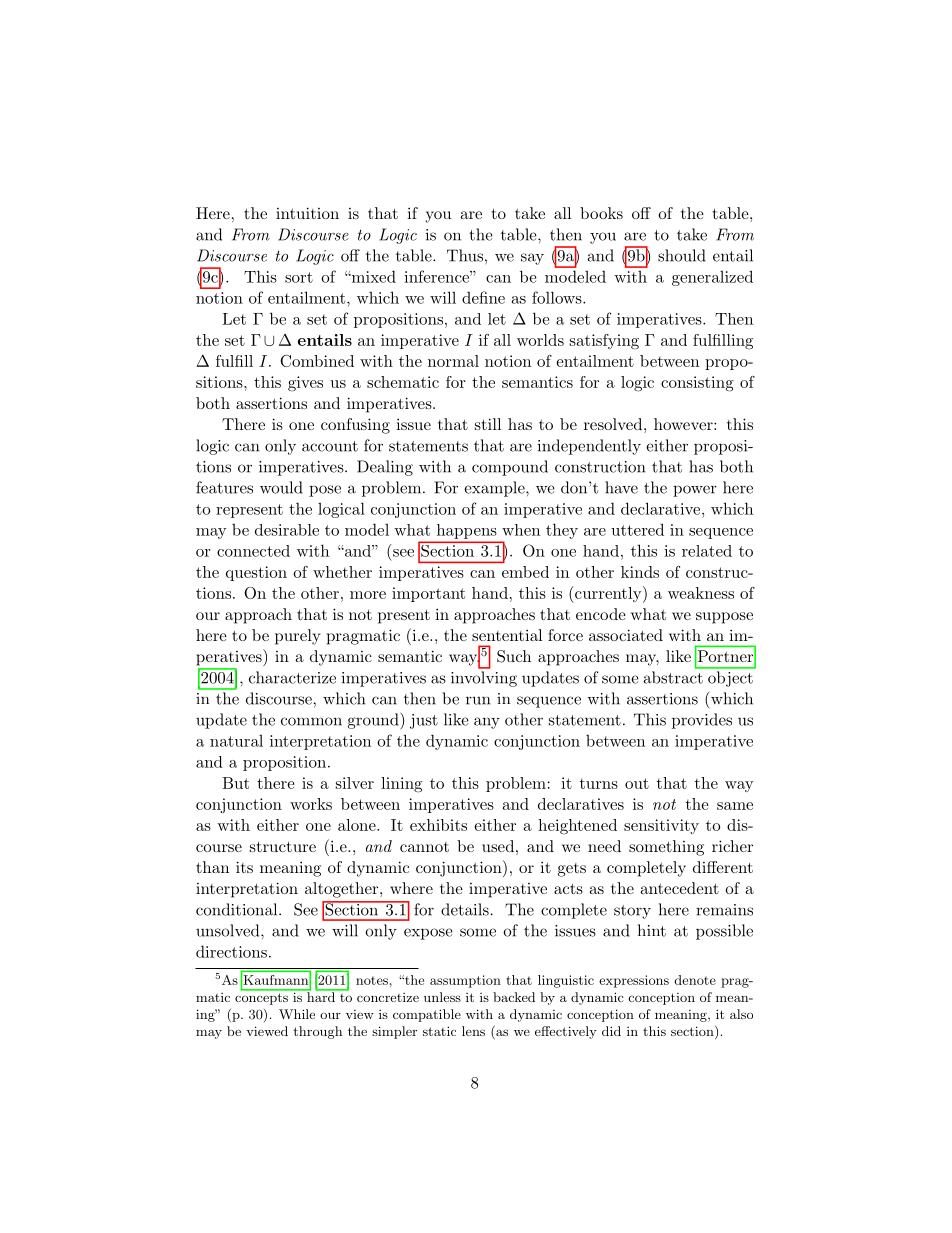 The width and height of the document is (952, 1233). What do you see at coordinates (697, 384) in the document?
I see `consisting` at bounding box center [697, 384].
